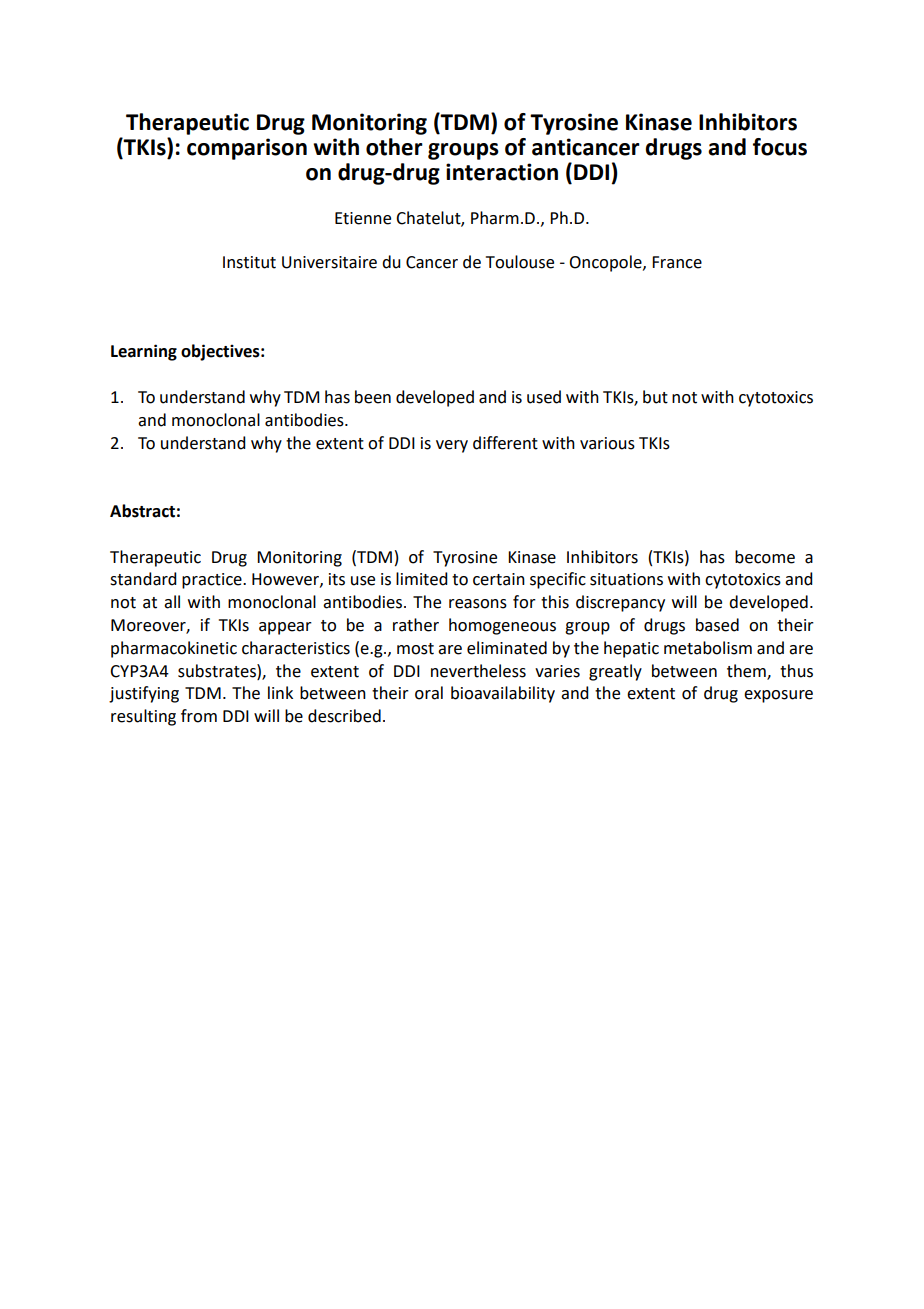 This document has width=924, height=1309. What do you see at coordinates (247, 149) in the document?
I see `comparison` at bounding box center [247, 149].
